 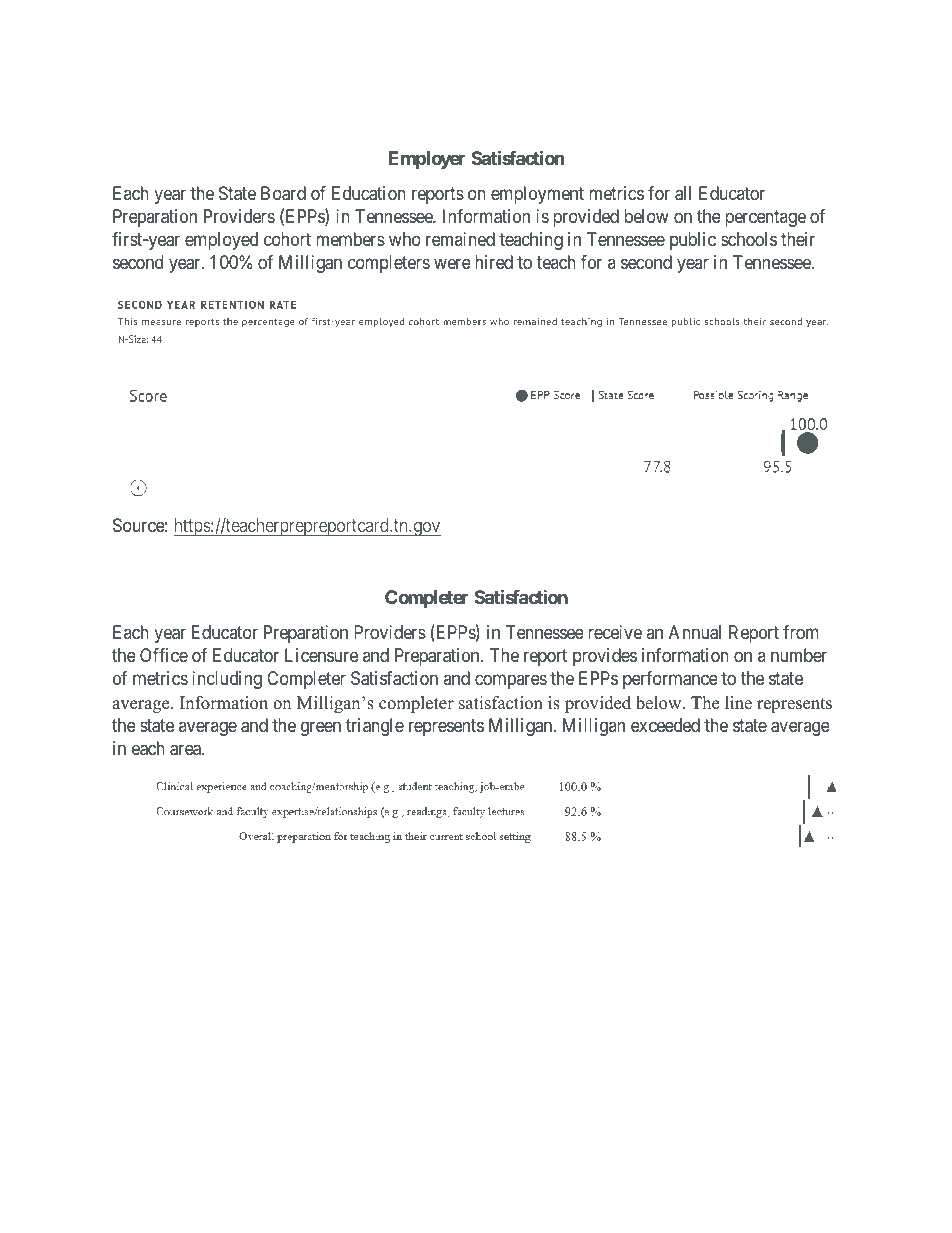 What do you see at coordinates (693, 241) in the screenshot?
I see `public` at bounding box center [693, 241].
